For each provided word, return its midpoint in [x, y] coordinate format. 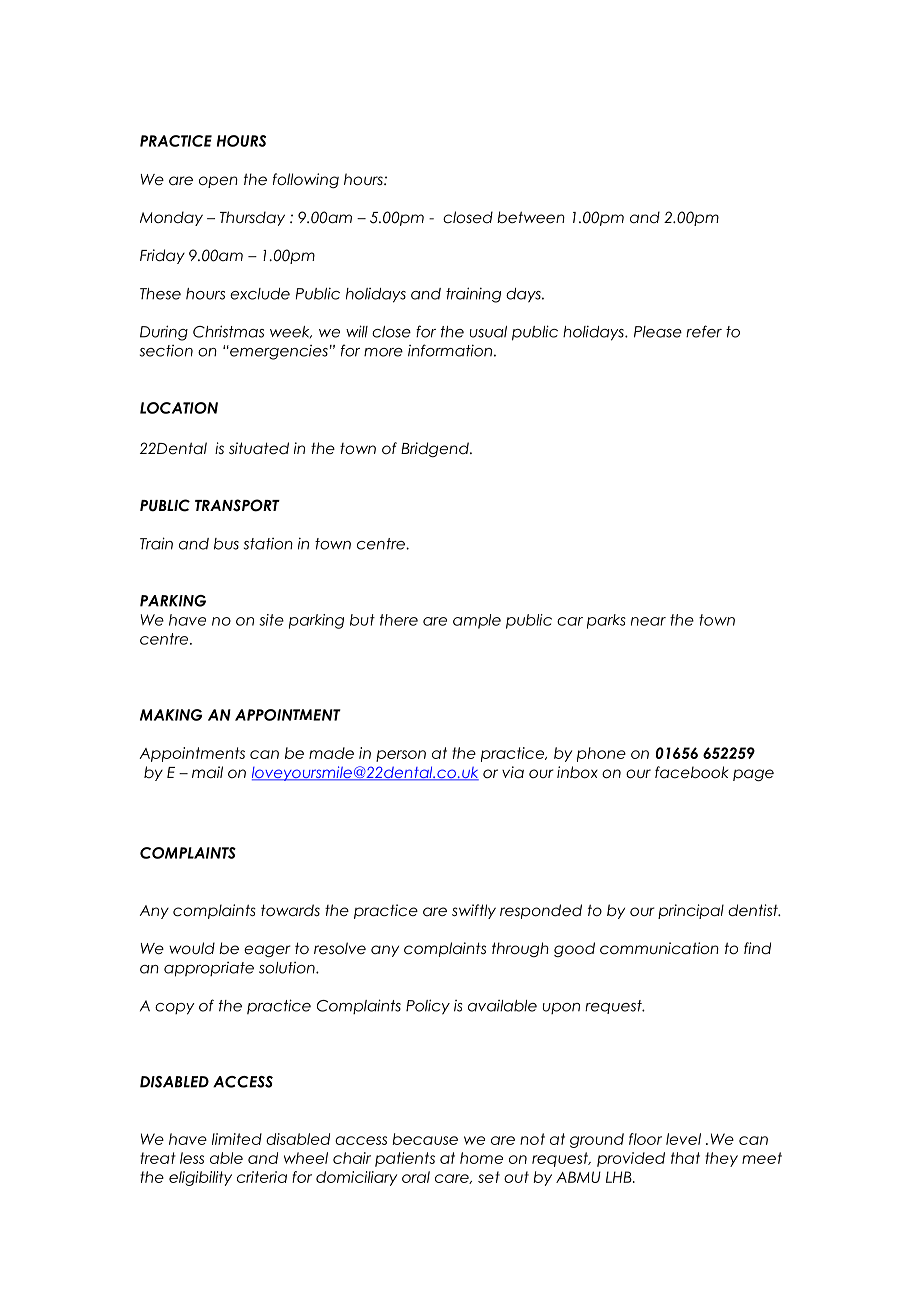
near [648, 621]
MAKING [171, 715]
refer [704, 331]
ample [477, 621]
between [531, 217]
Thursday [252, 218]
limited [237, 1139]
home [481, 1158]
